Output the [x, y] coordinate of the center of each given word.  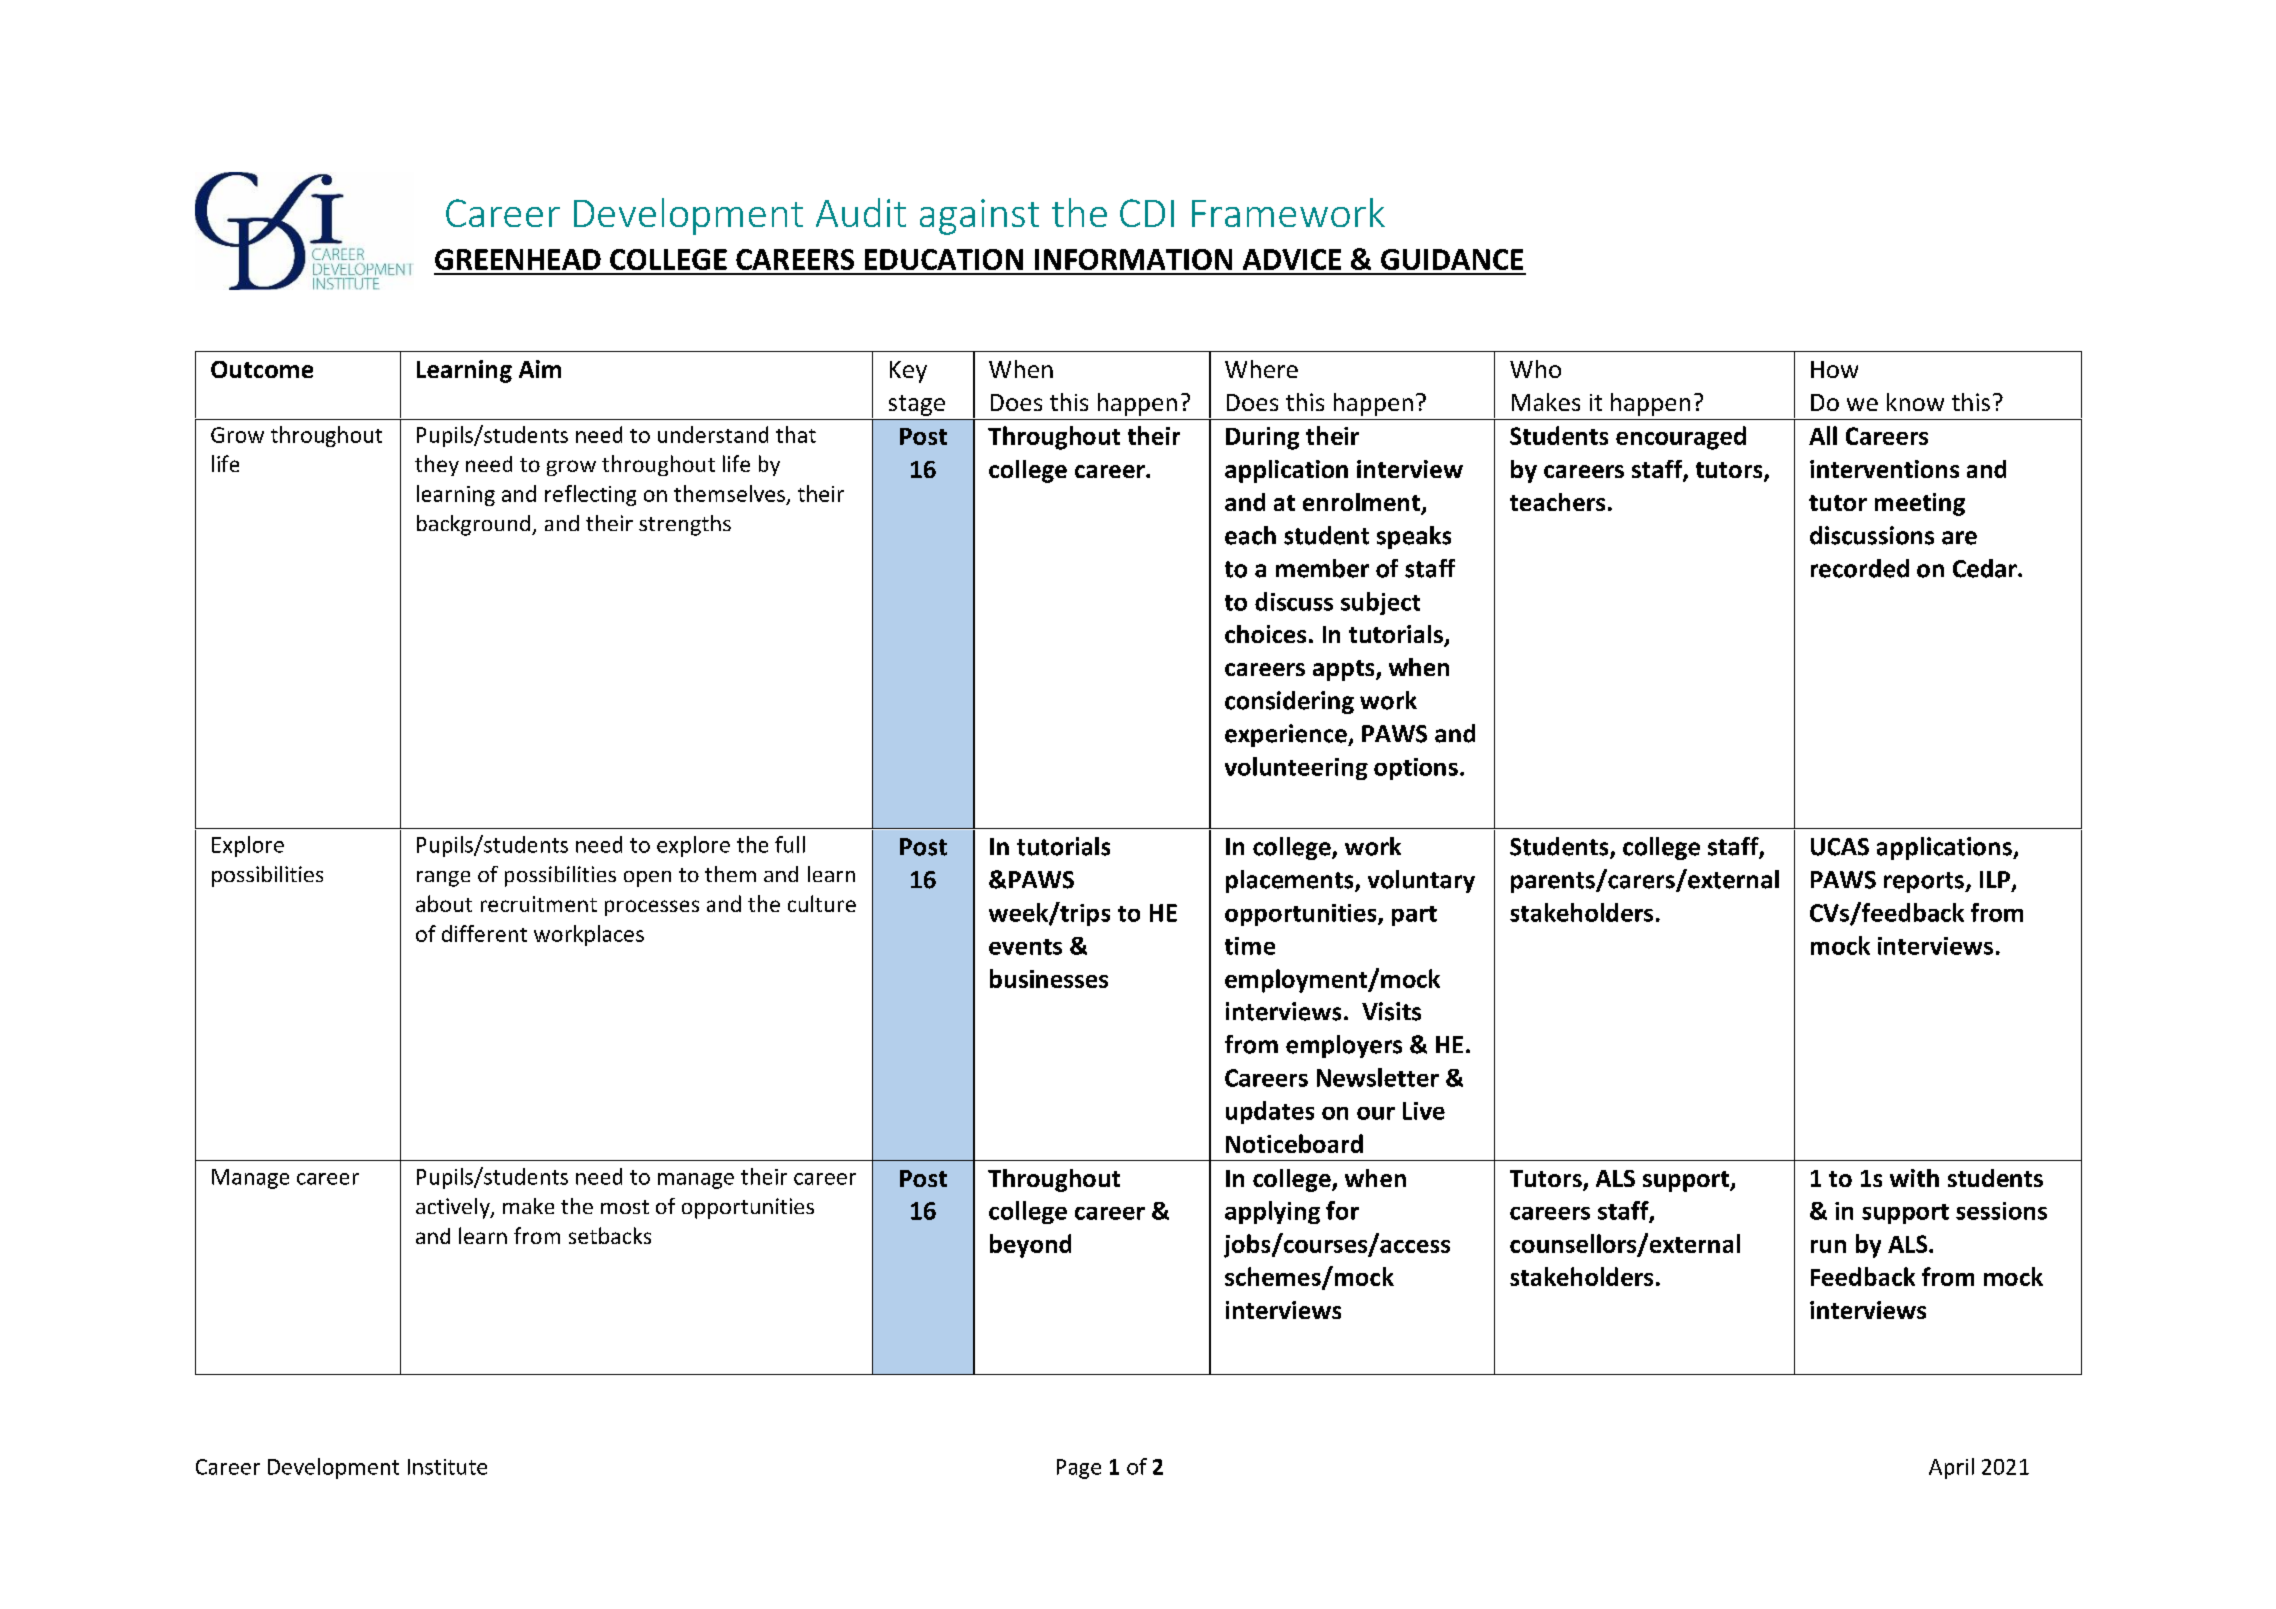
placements [1291, 881]
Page [1079, 1469]
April [1951, 1468]
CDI [1147, 213]
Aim [540, 369]
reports [1925, 882]
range [443, 879]
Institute [447, 1467]
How [1834, 369]
